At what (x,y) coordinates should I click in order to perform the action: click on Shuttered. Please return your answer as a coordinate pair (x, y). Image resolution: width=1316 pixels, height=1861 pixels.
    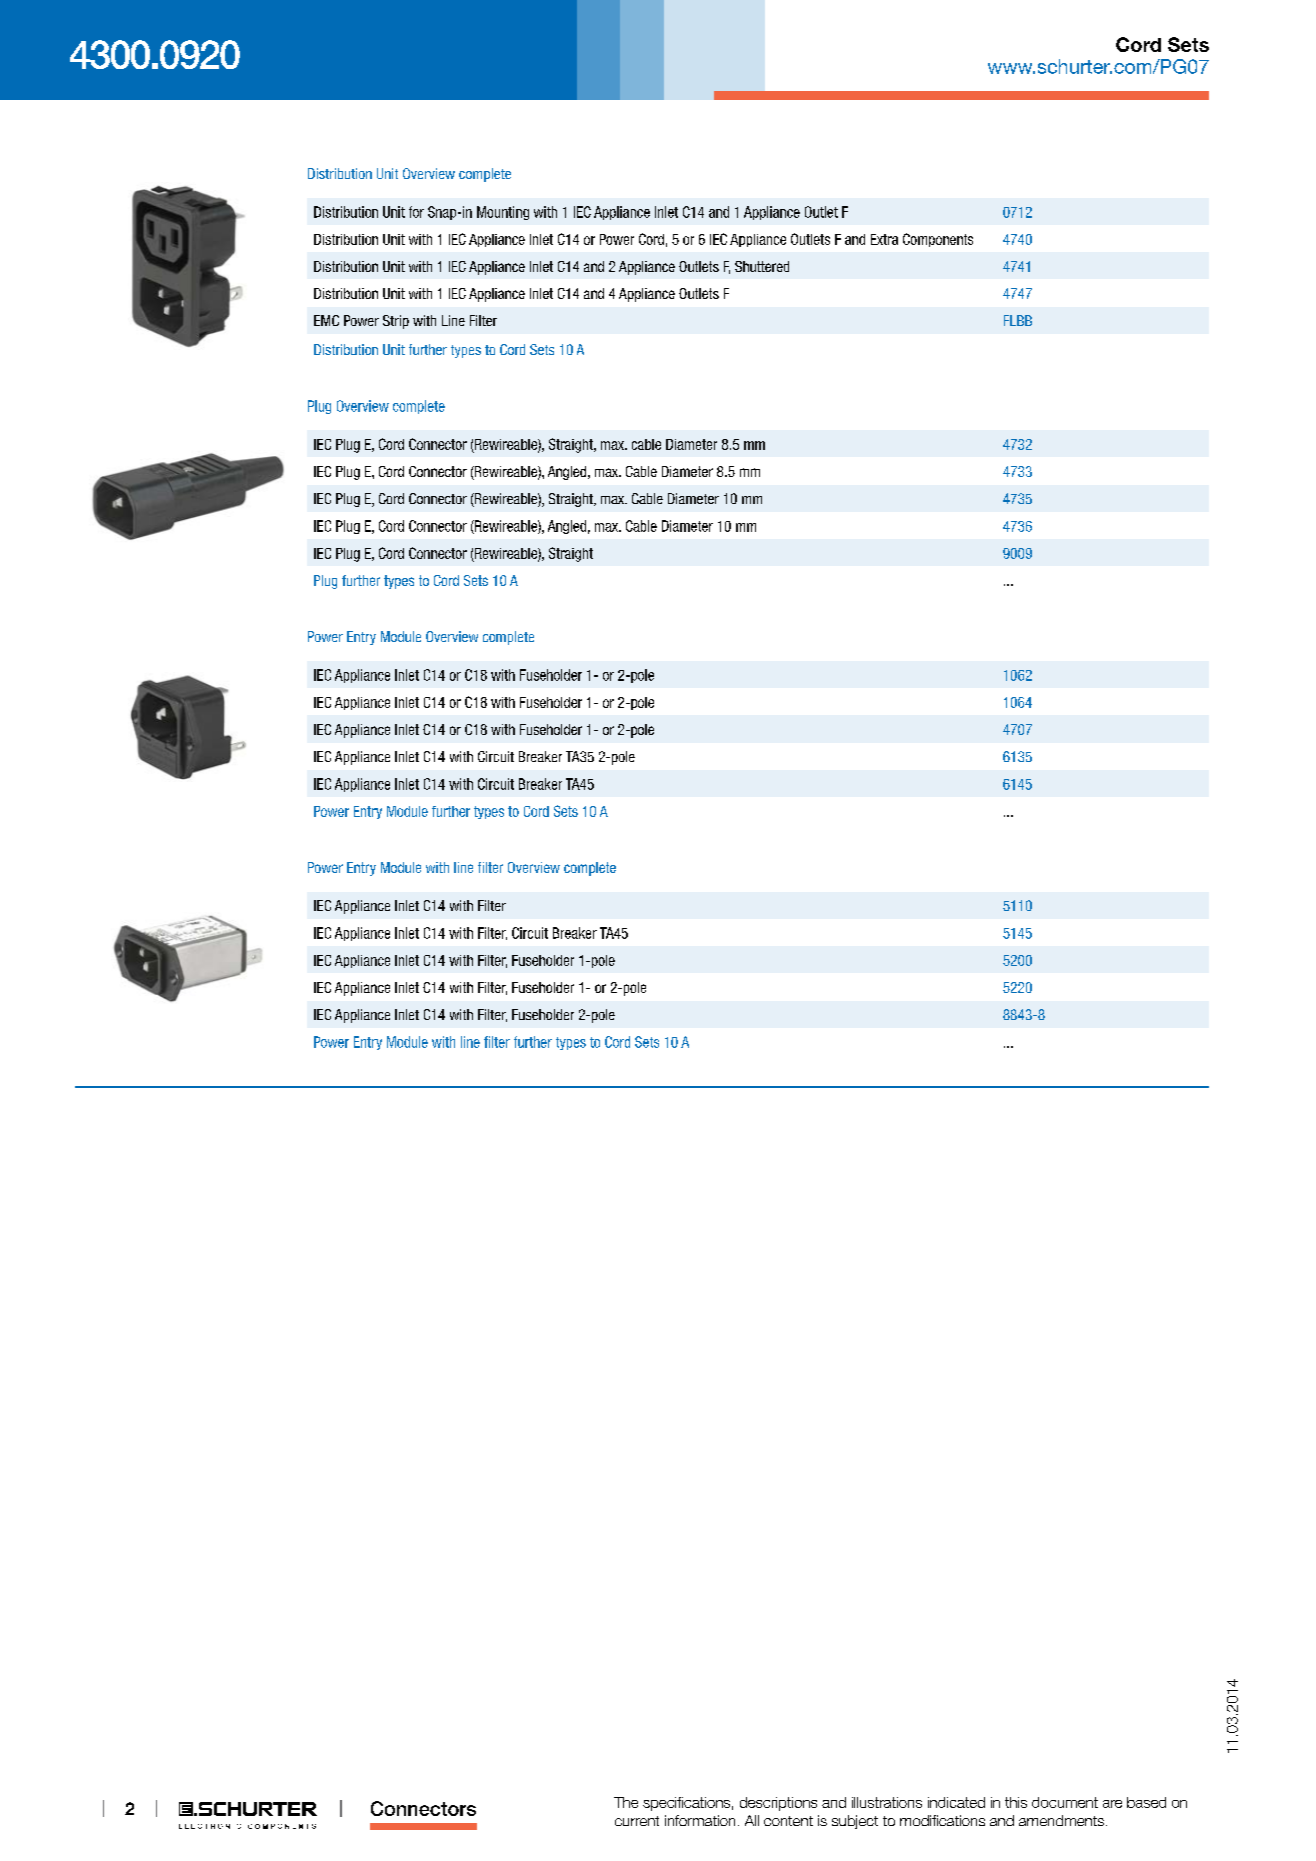
    Looking at the image, I should click on (762, 266).
